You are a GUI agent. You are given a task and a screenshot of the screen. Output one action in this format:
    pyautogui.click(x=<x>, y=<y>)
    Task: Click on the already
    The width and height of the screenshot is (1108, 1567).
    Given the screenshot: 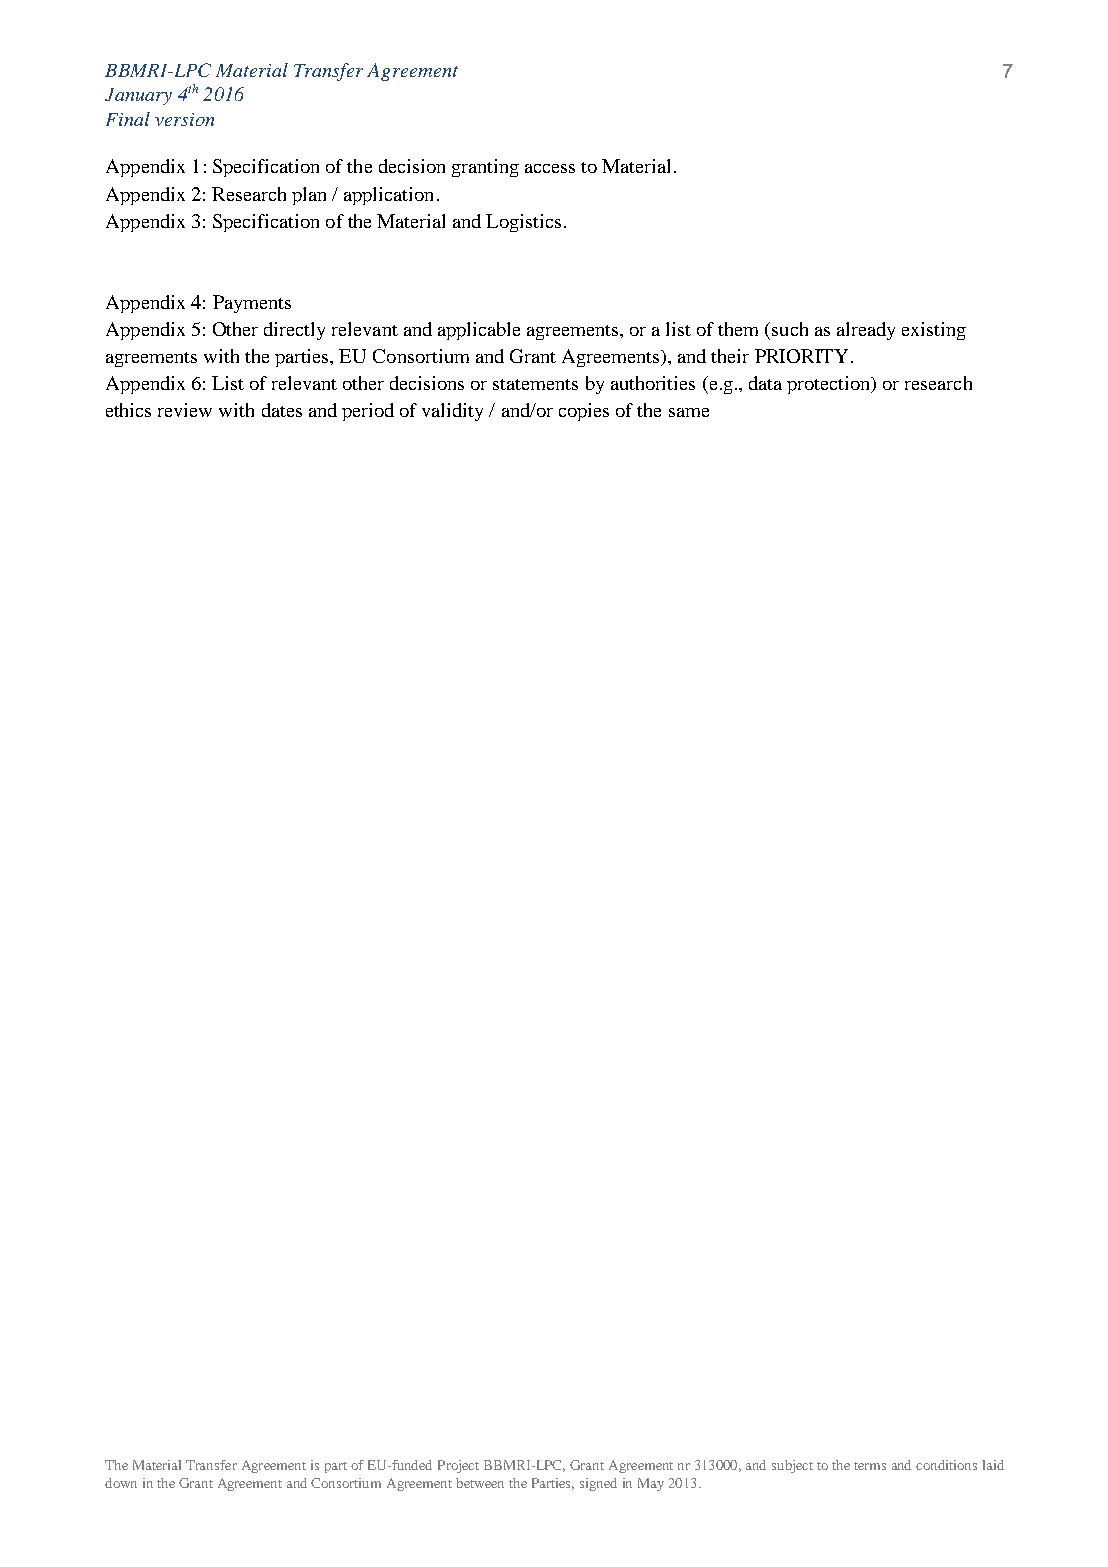 What is the action you would take?
    pyautogui.click(x=866, y=331)
